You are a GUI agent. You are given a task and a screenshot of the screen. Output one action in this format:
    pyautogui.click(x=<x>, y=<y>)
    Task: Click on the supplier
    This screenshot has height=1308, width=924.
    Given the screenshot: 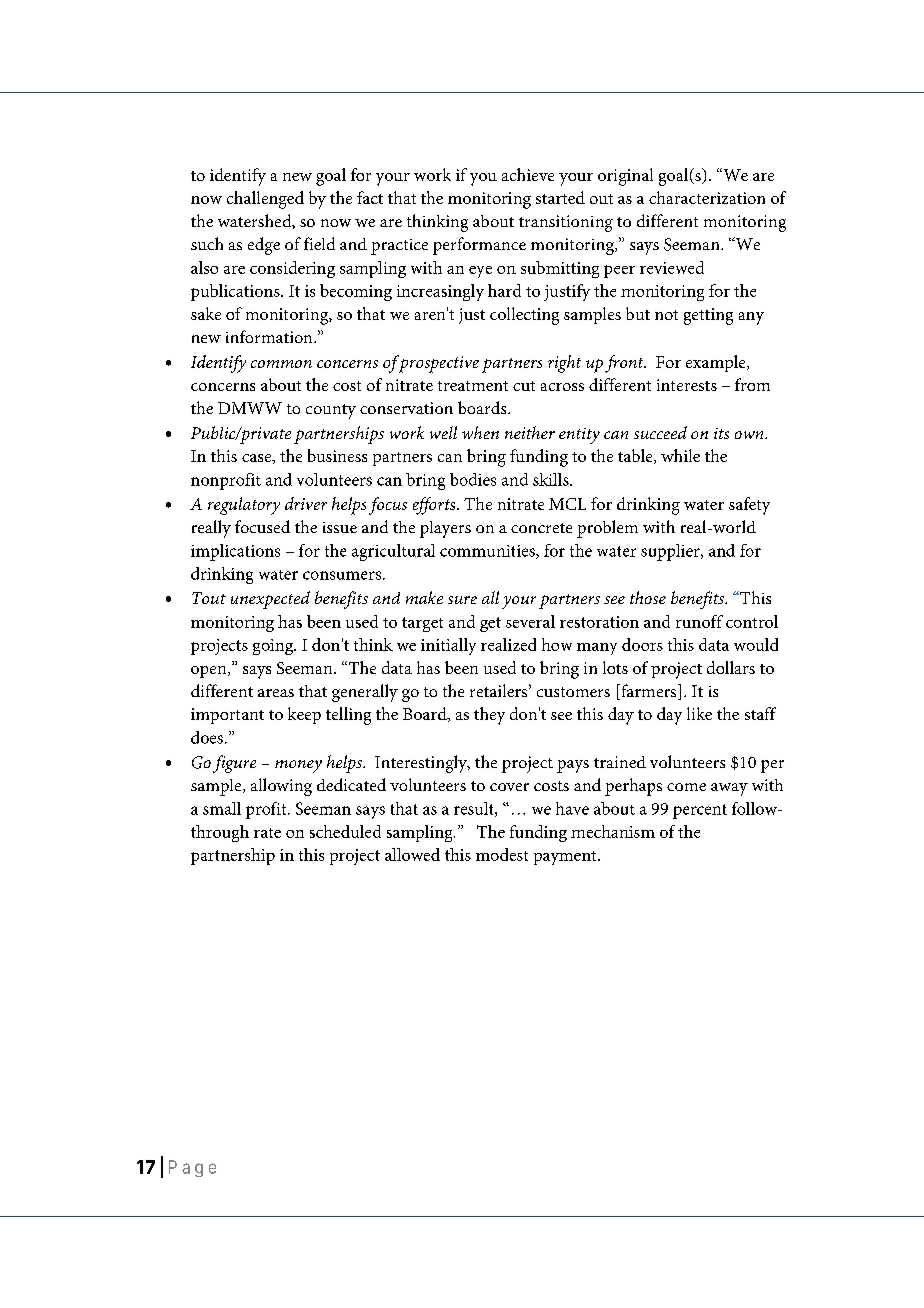 What is the action you would take?
    pyautogui.click(x=671, y=552)
